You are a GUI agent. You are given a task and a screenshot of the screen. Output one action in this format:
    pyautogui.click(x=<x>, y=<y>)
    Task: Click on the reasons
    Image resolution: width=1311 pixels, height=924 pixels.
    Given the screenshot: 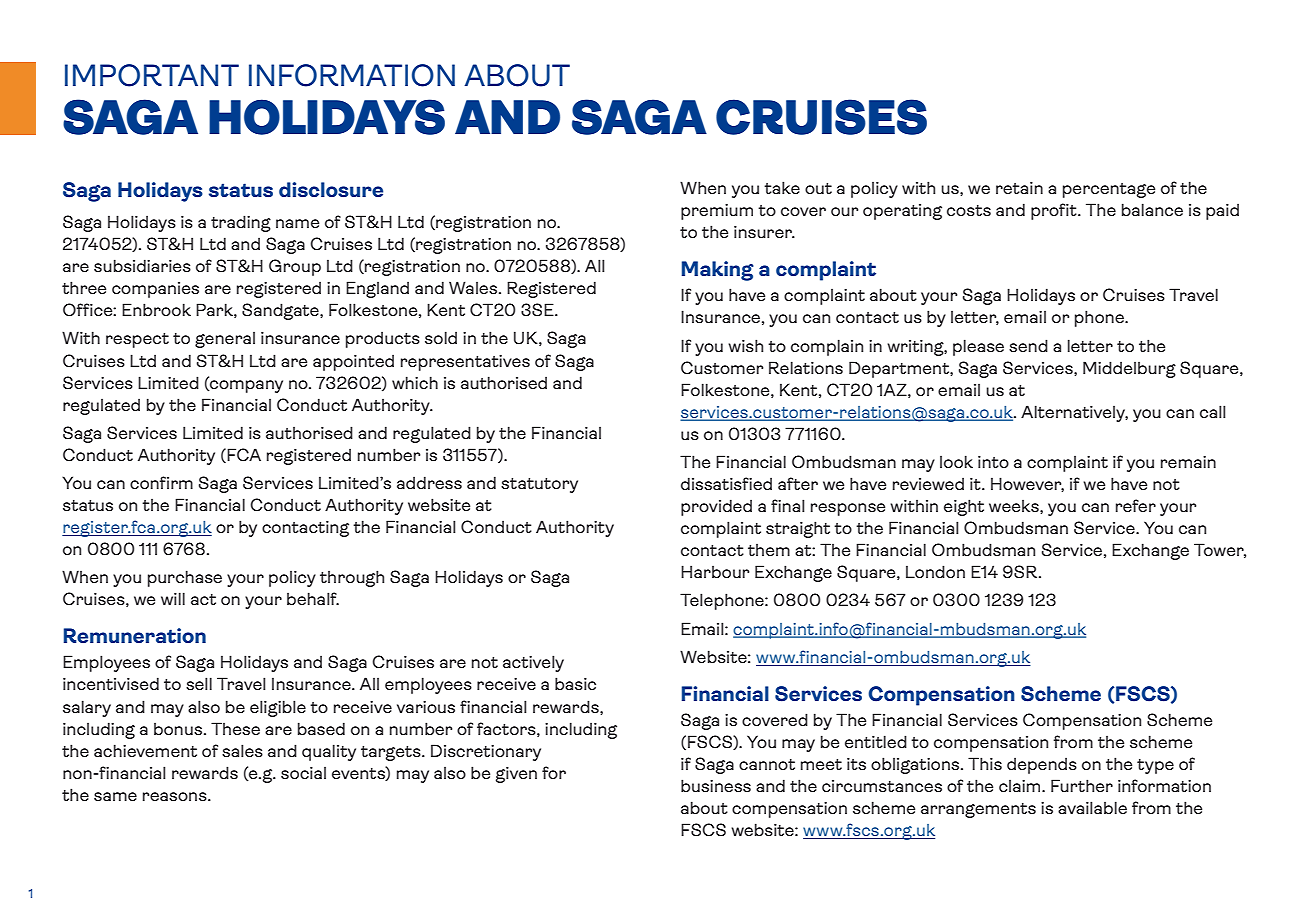 What is the action you would take?
    pyautogui.click(x=176, y=796)
